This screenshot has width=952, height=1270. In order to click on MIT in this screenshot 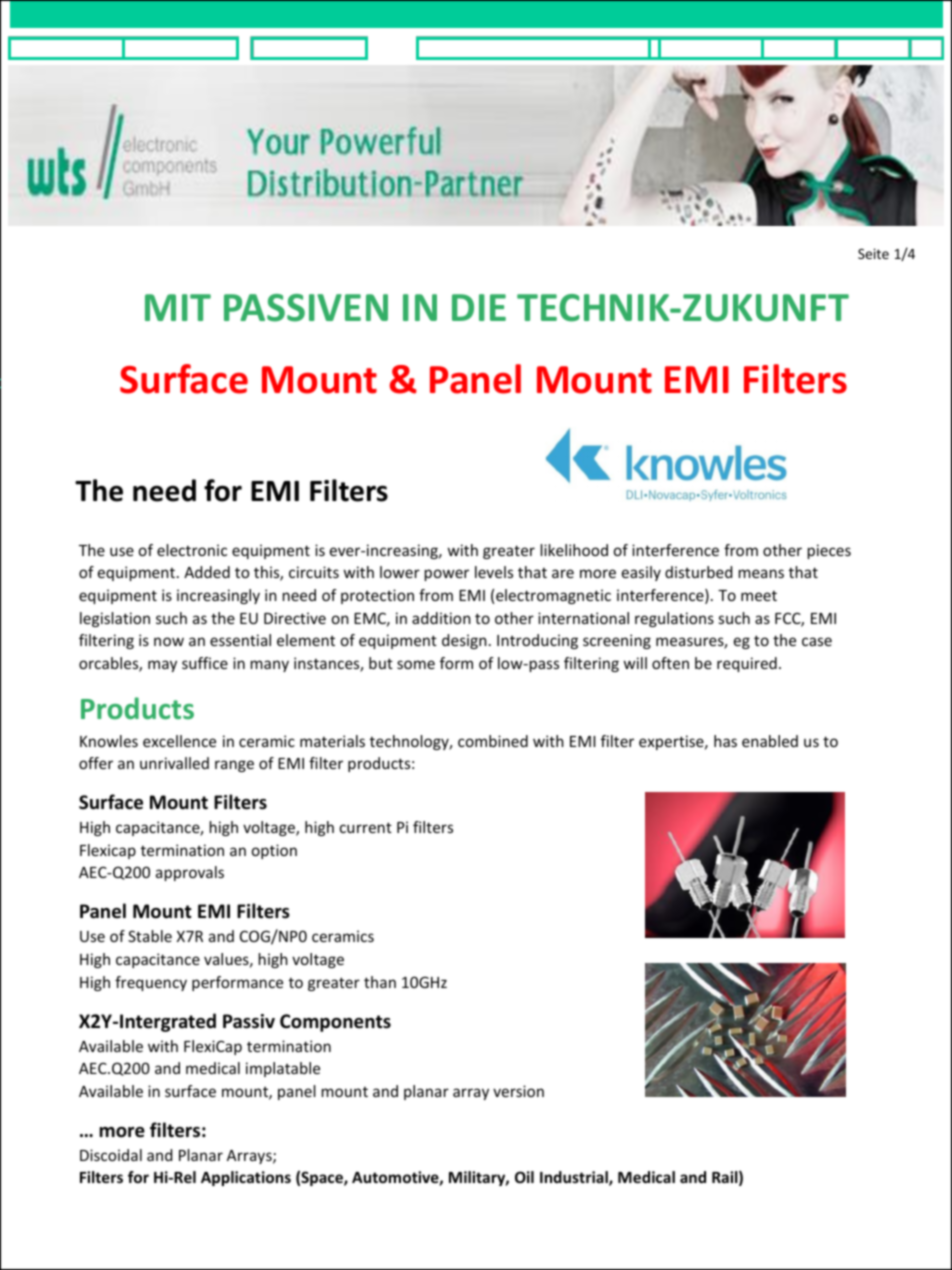, I will do `click(178, 307)`.
